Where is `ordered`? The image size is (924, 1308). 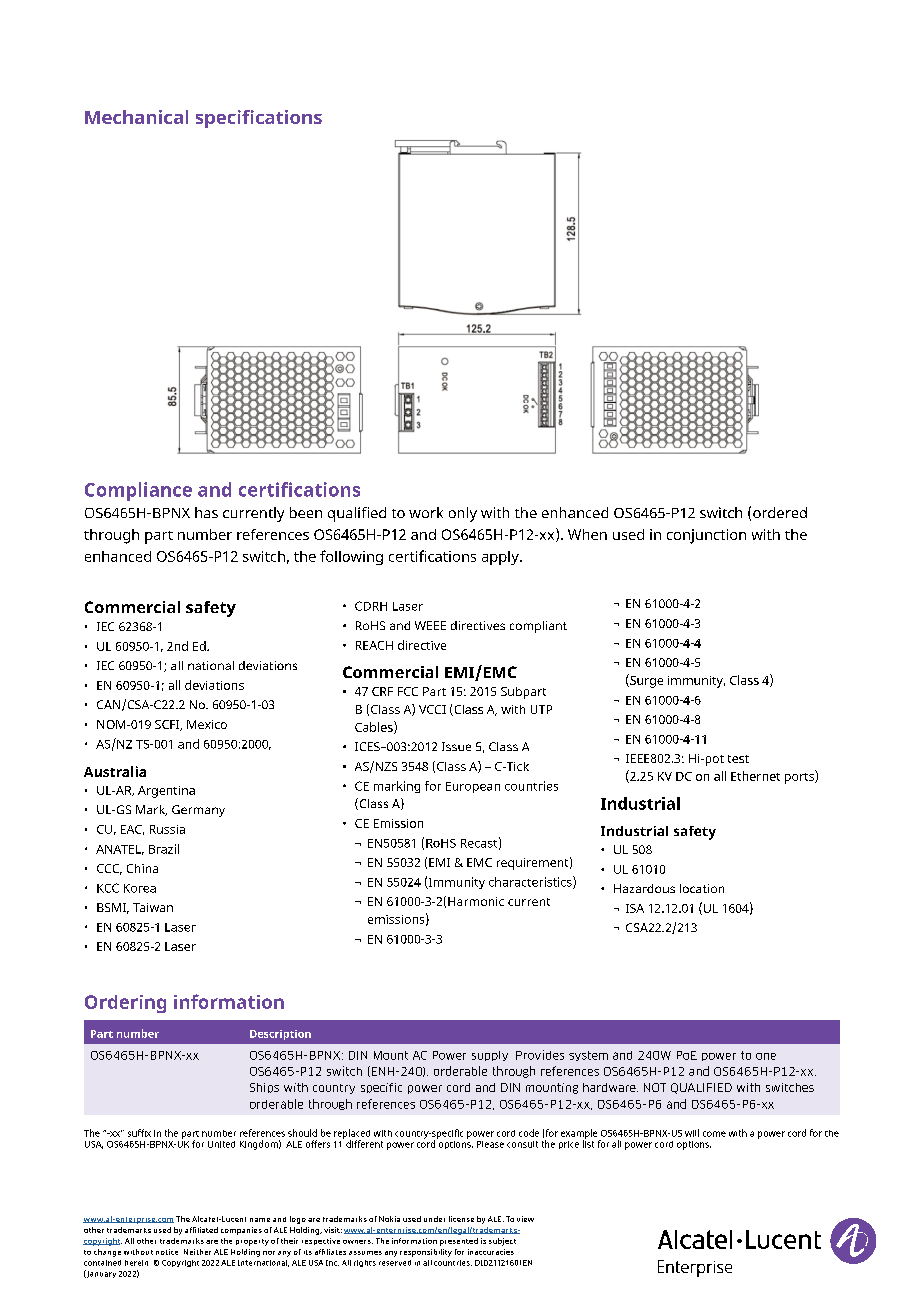
ordered is located at coordinates (780, 512).
